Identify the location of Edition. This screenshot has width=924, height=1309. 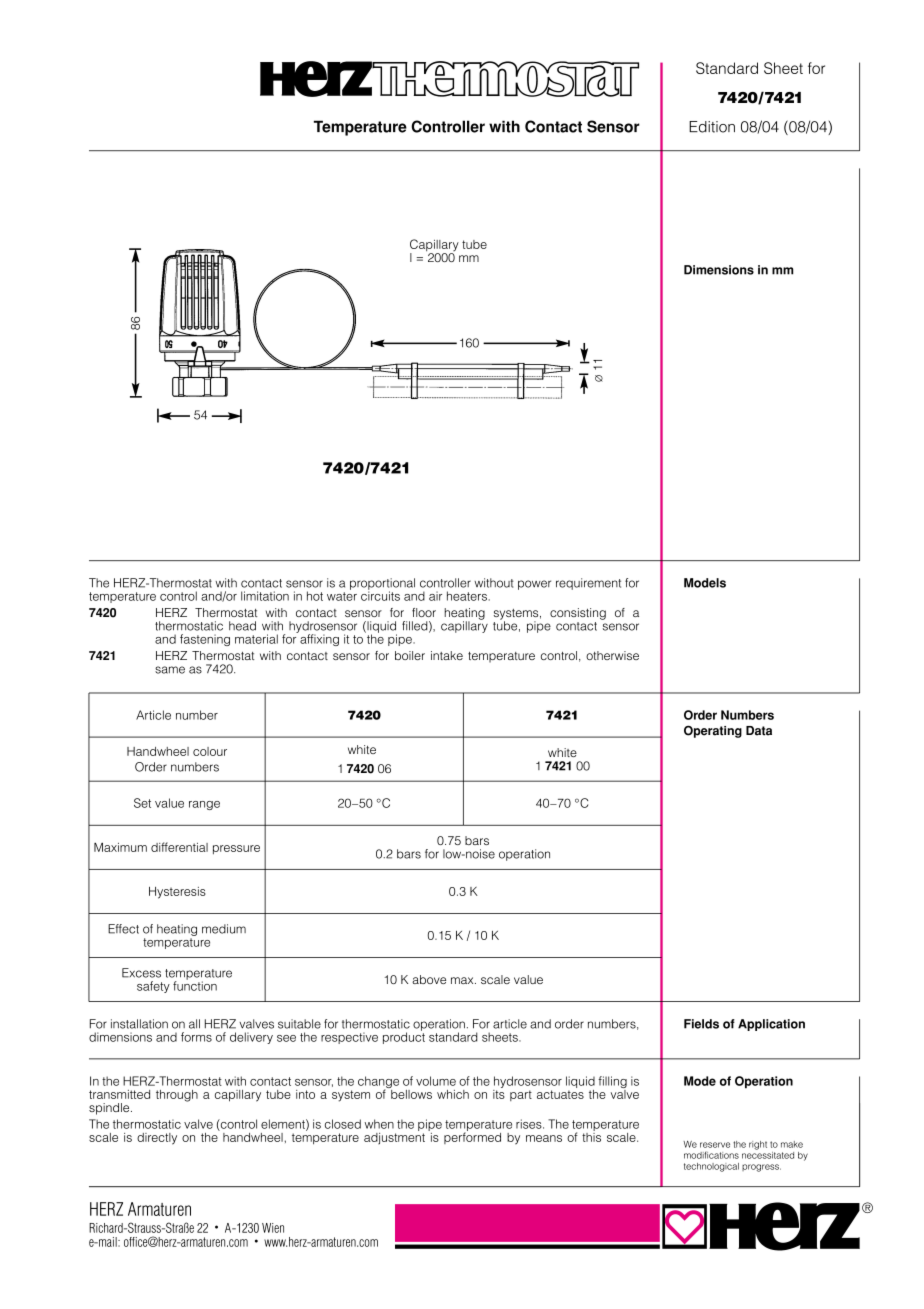
(712, 127).
